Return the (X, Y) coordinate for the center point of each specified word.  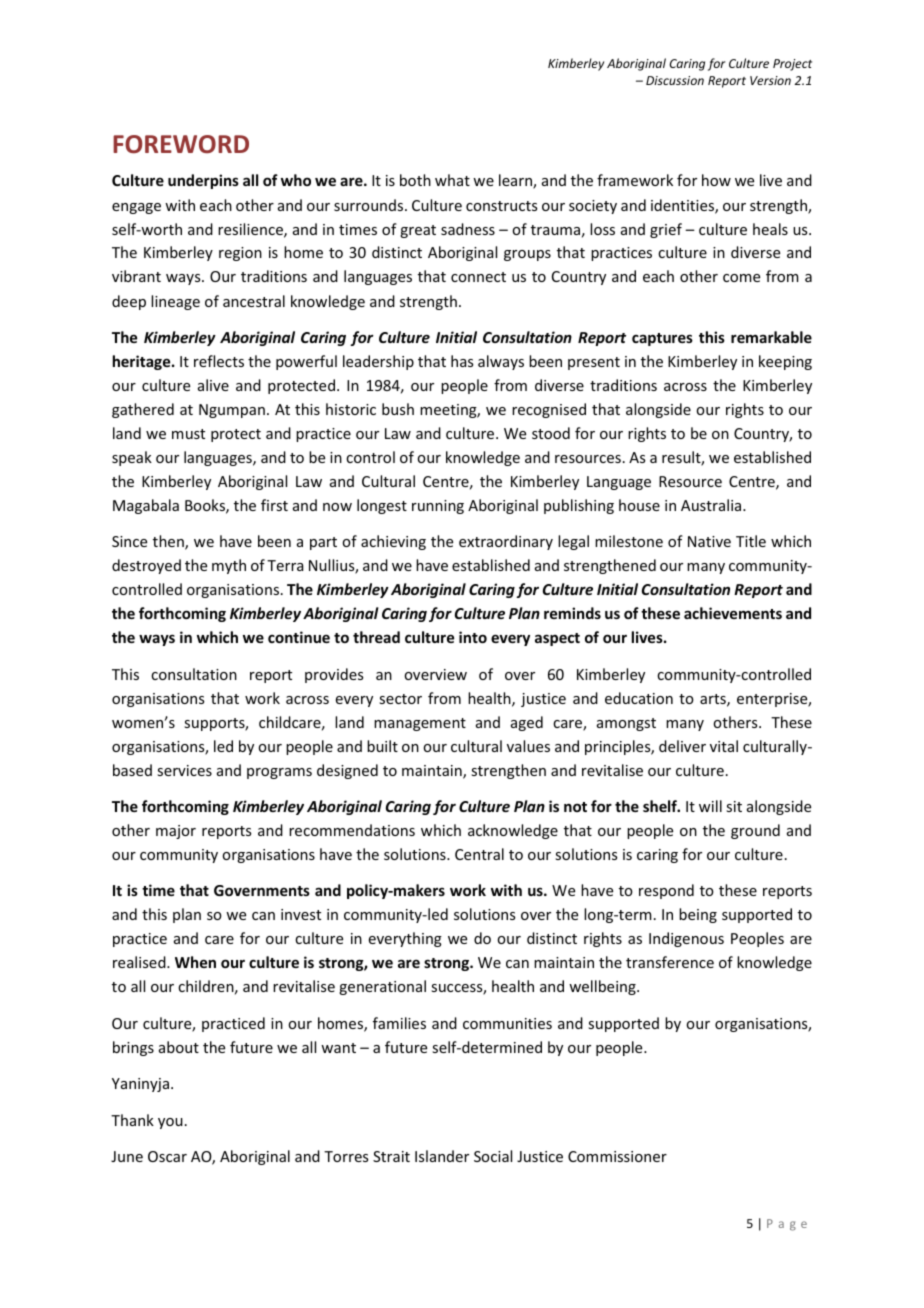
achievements (733, 613)
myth (229, 566)
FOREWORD (181, 144)
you (170, 1123)
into (473, 637)
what (452, 180)
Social (493, 1156)
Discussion (675, 80)
